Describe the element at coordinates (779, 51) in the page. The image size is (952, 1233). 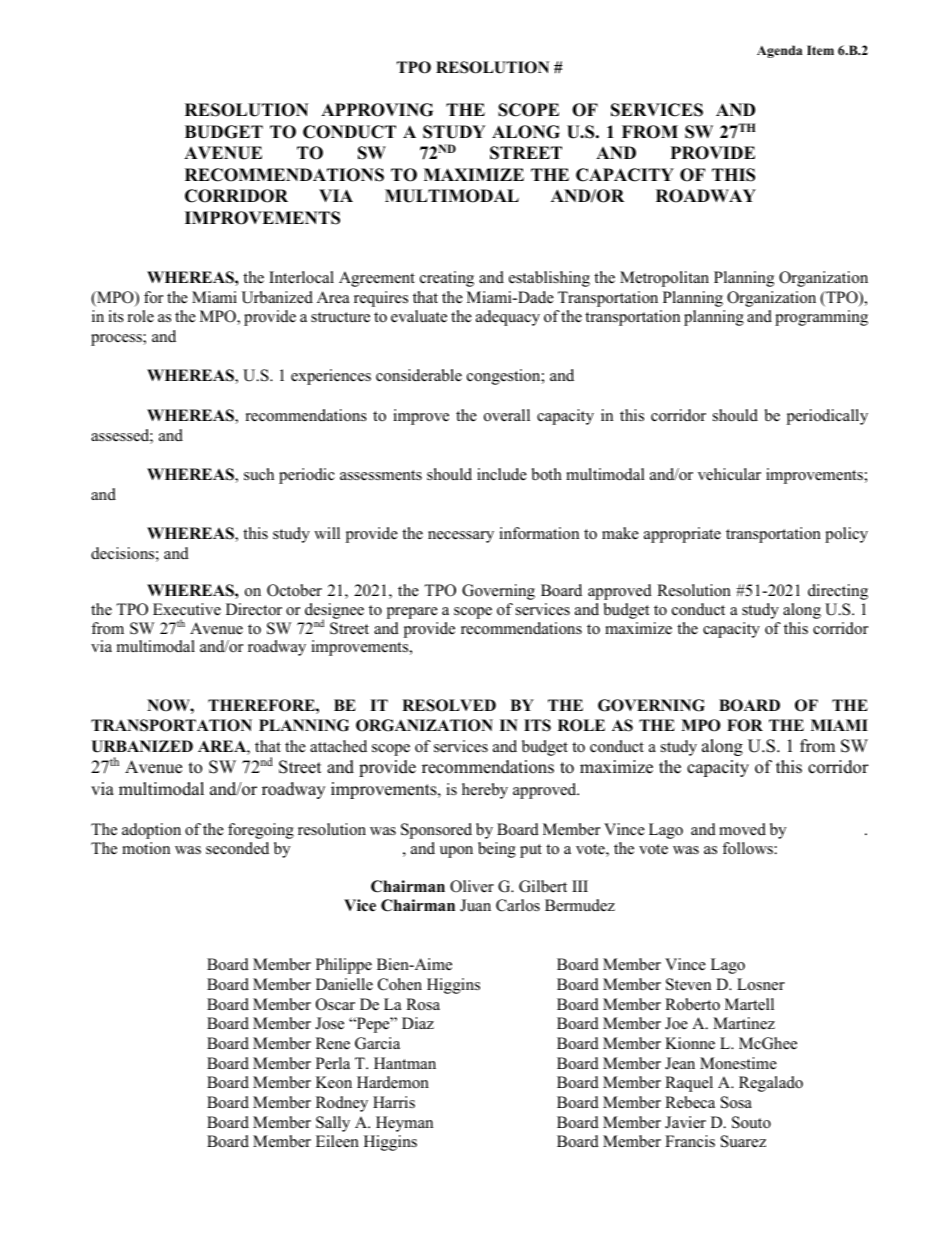
I see `Agenda` at that location.
